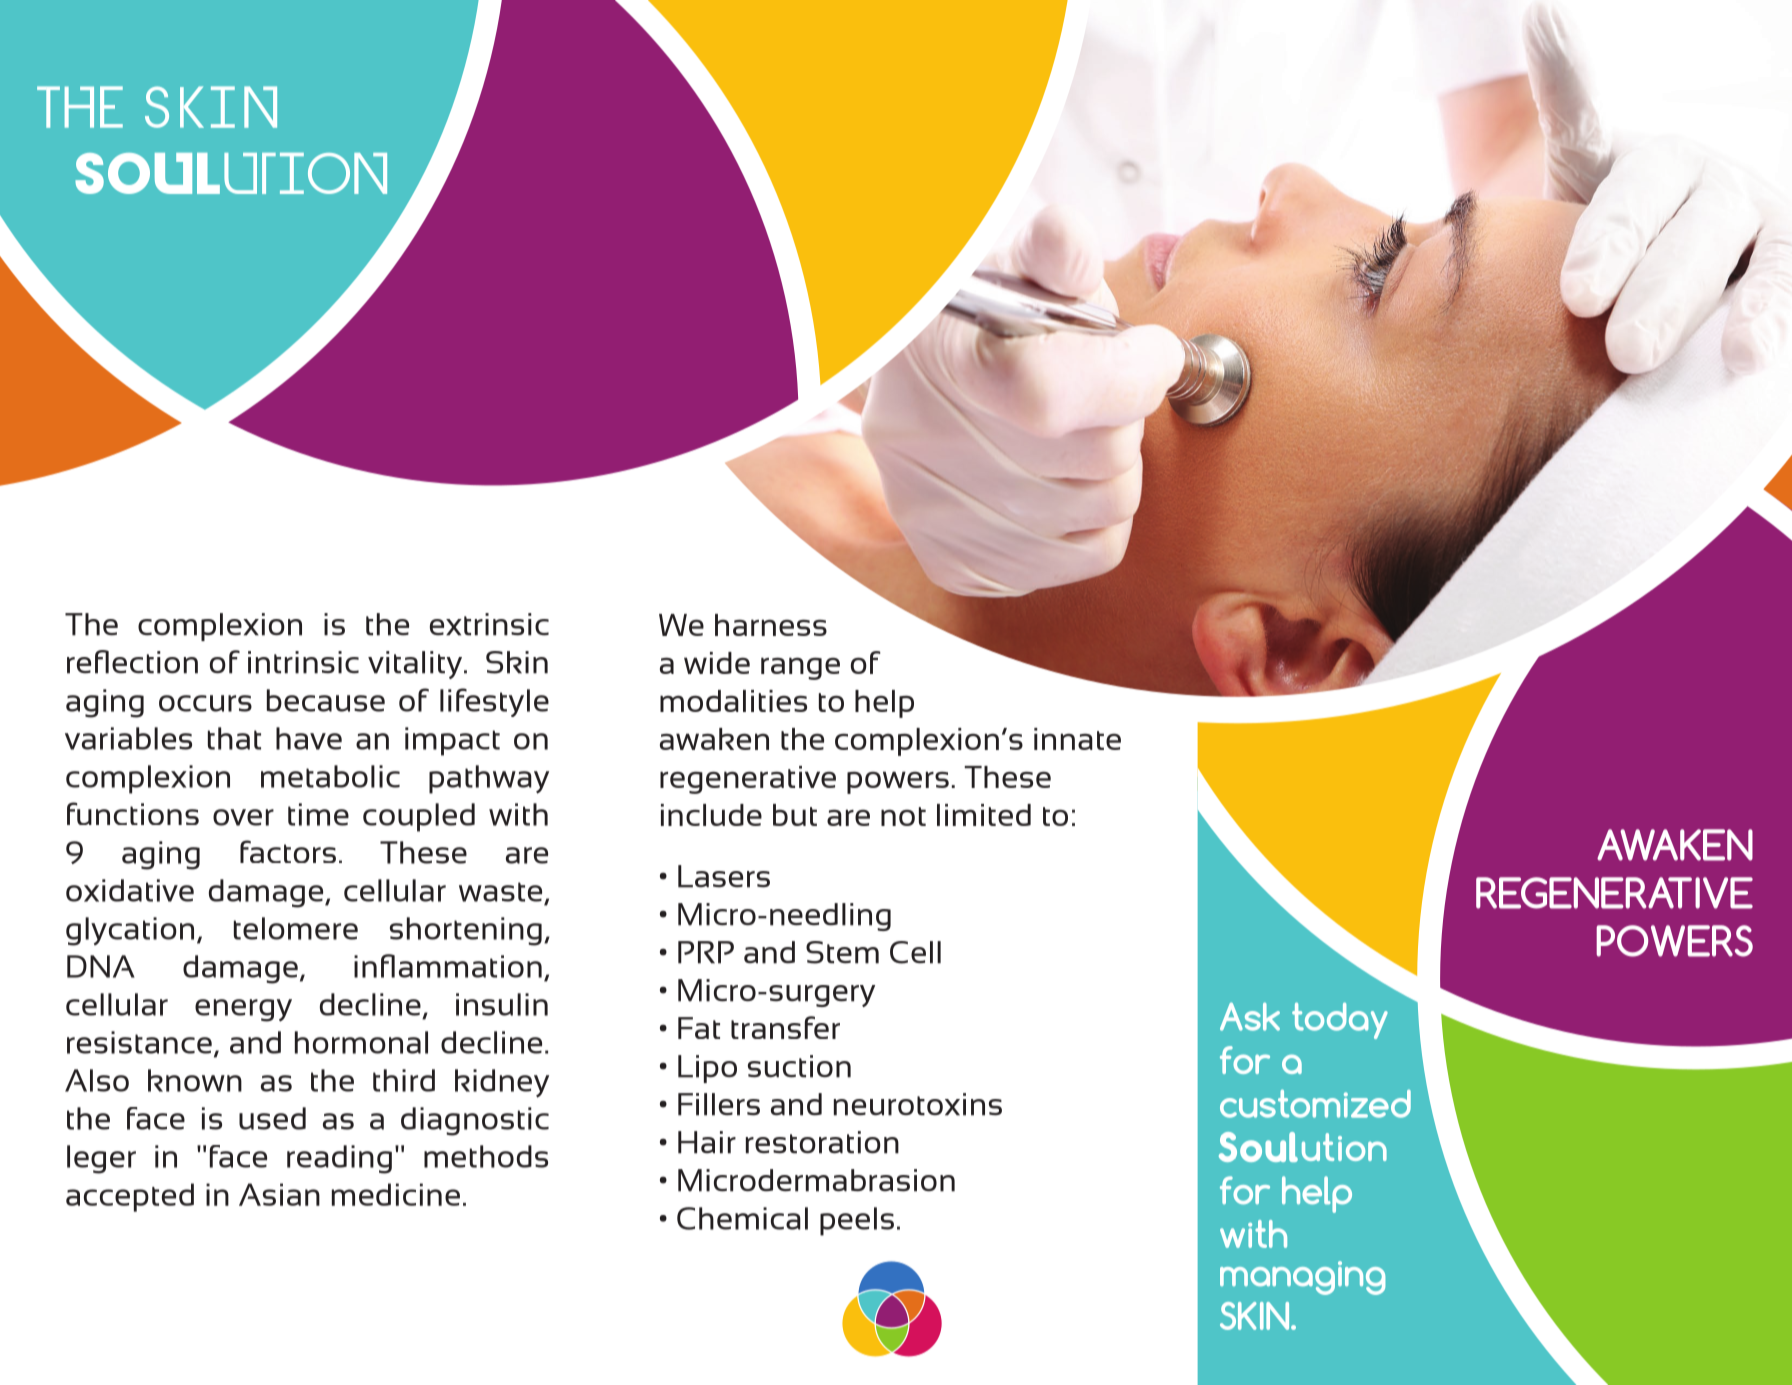  Describe the element at coordinates (719, 1104) in the screenshot. I see `Fillers` at that location.
